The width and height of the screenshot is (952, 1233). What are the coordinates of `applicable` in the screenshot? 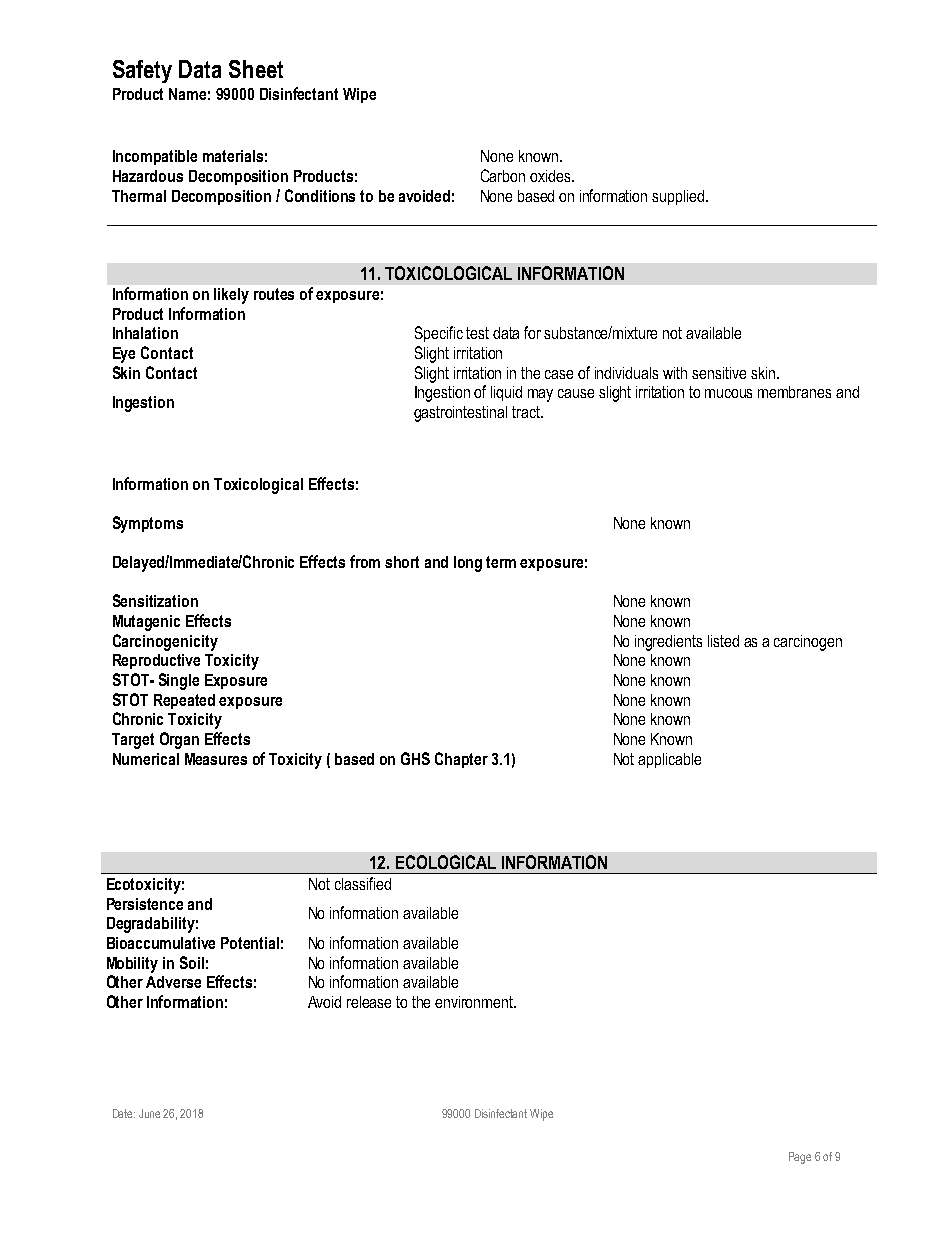 It's located at (669, 760).
